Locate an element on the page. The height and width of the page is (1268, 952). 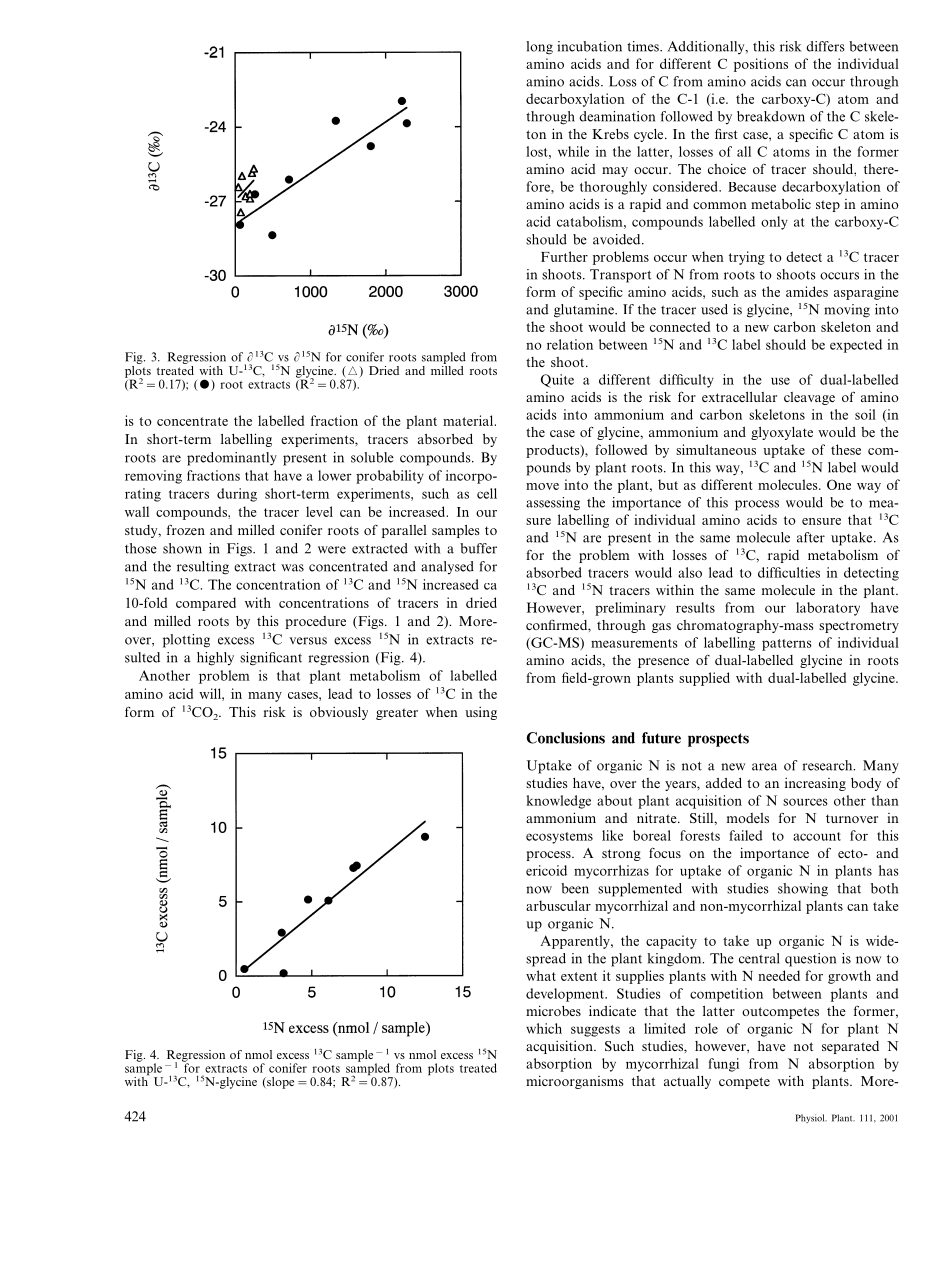
incubation is located at coordinates (589, 46).
